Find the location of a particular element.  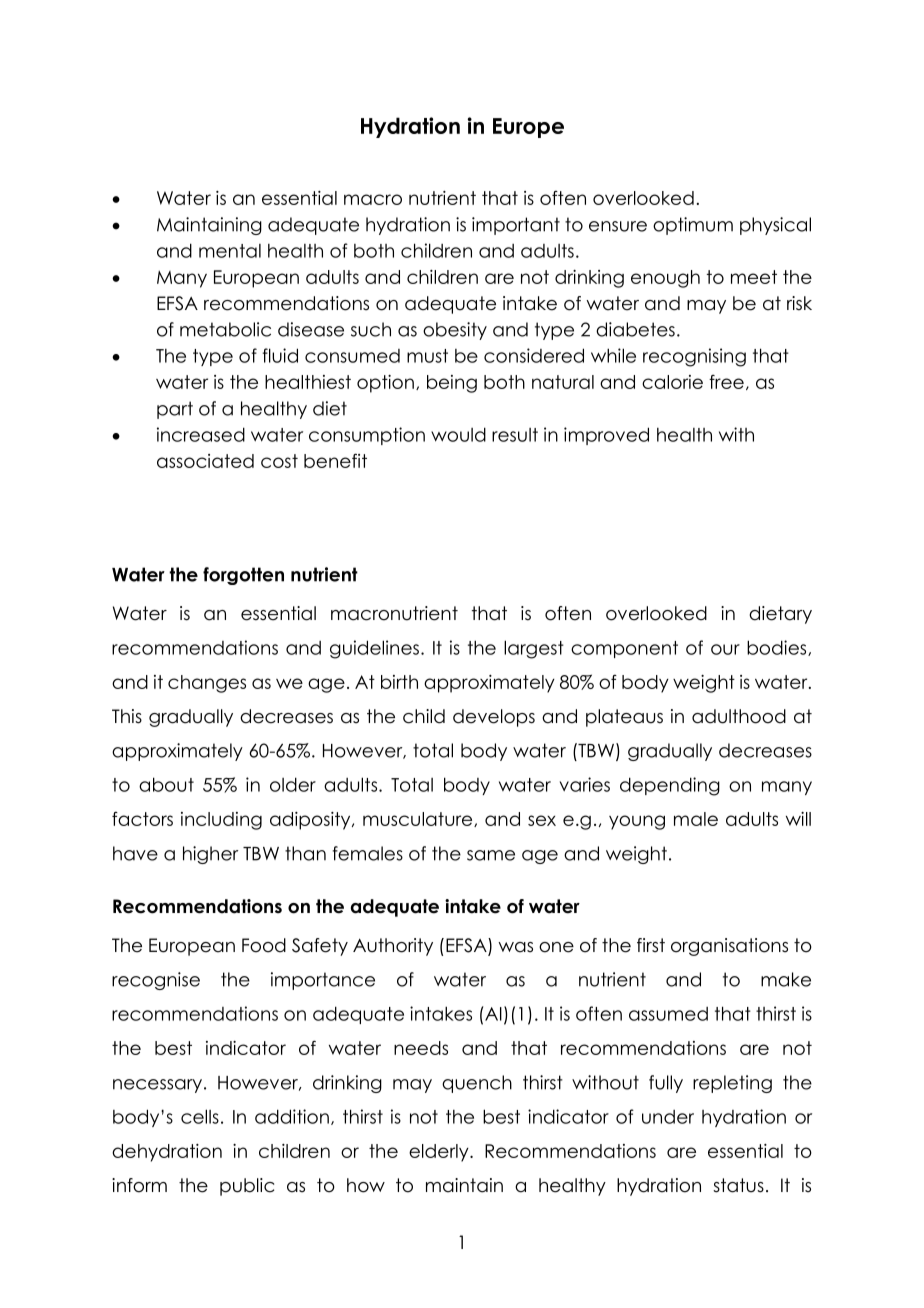

public is located at coordinates (247, 1187).
